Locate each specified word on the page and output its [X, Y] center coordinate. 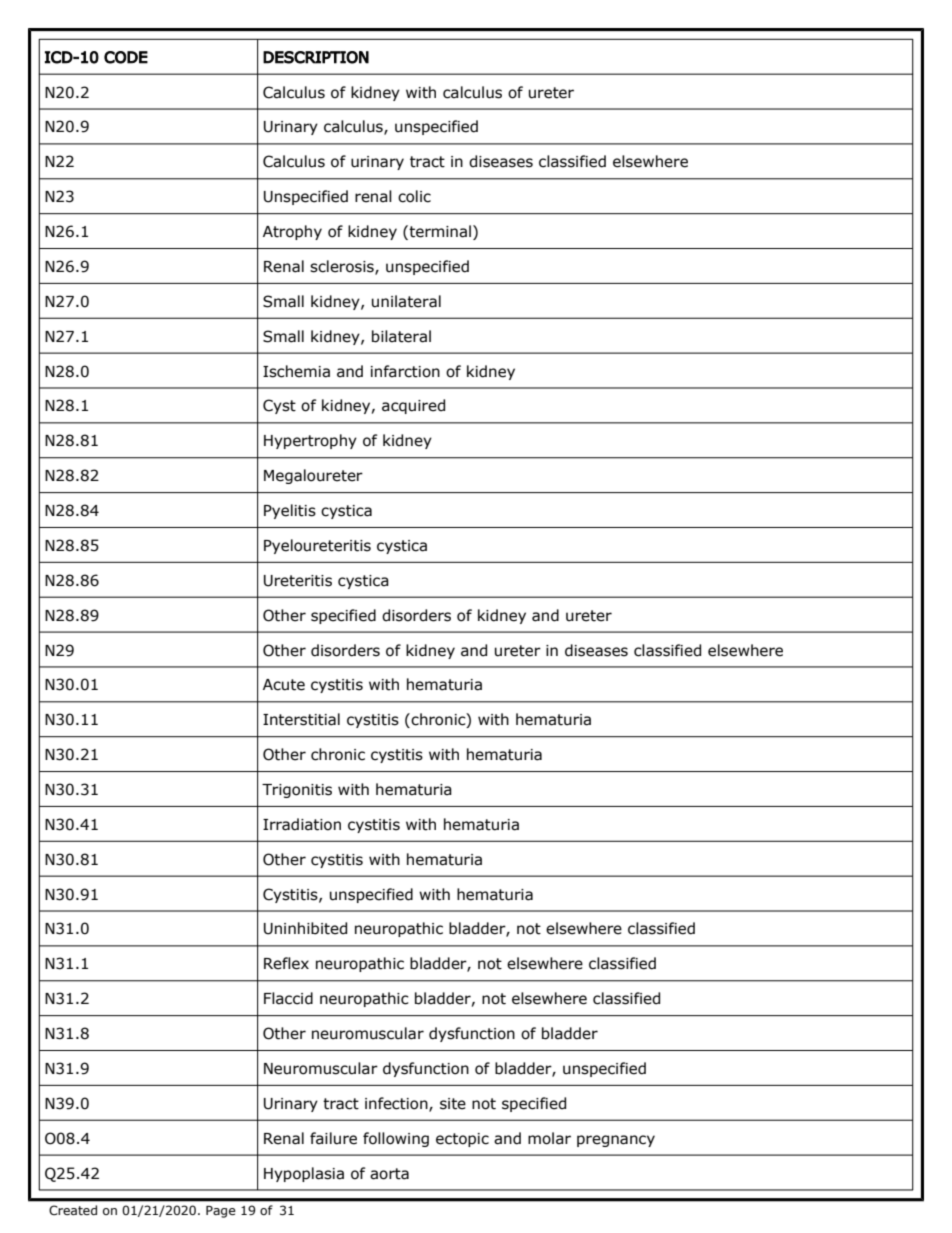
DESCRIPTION [316, 57]
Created [73, 1210]
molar [549, 1138]
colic [414, 196]
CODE [126, 57]
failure [333, 1138]
